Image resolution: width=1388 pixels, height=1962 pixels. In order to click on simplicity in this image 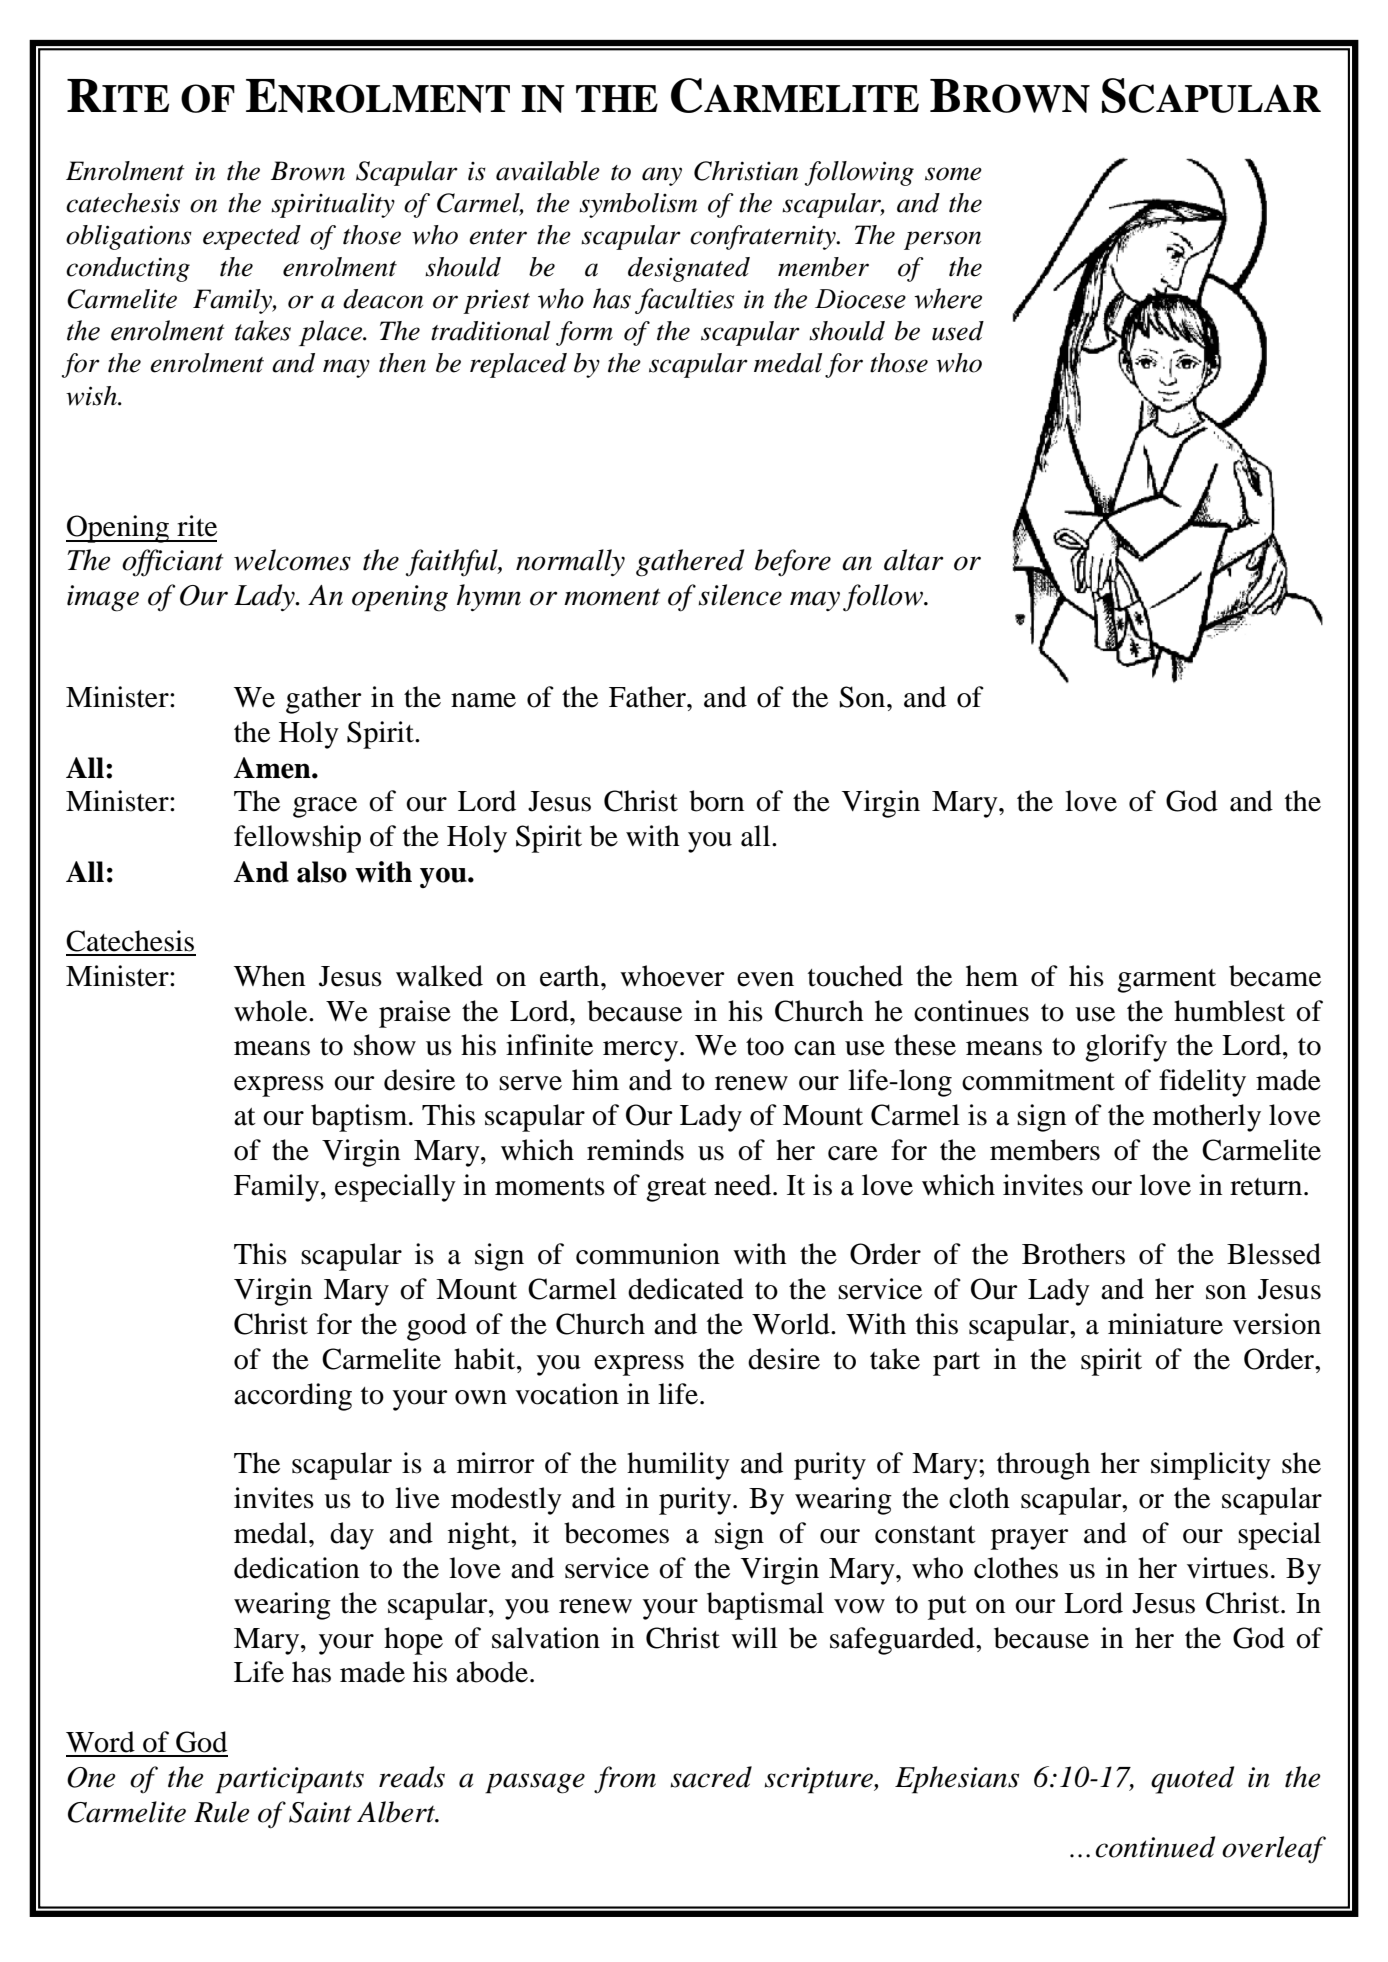, I will do `click(1211, 1466)`.
